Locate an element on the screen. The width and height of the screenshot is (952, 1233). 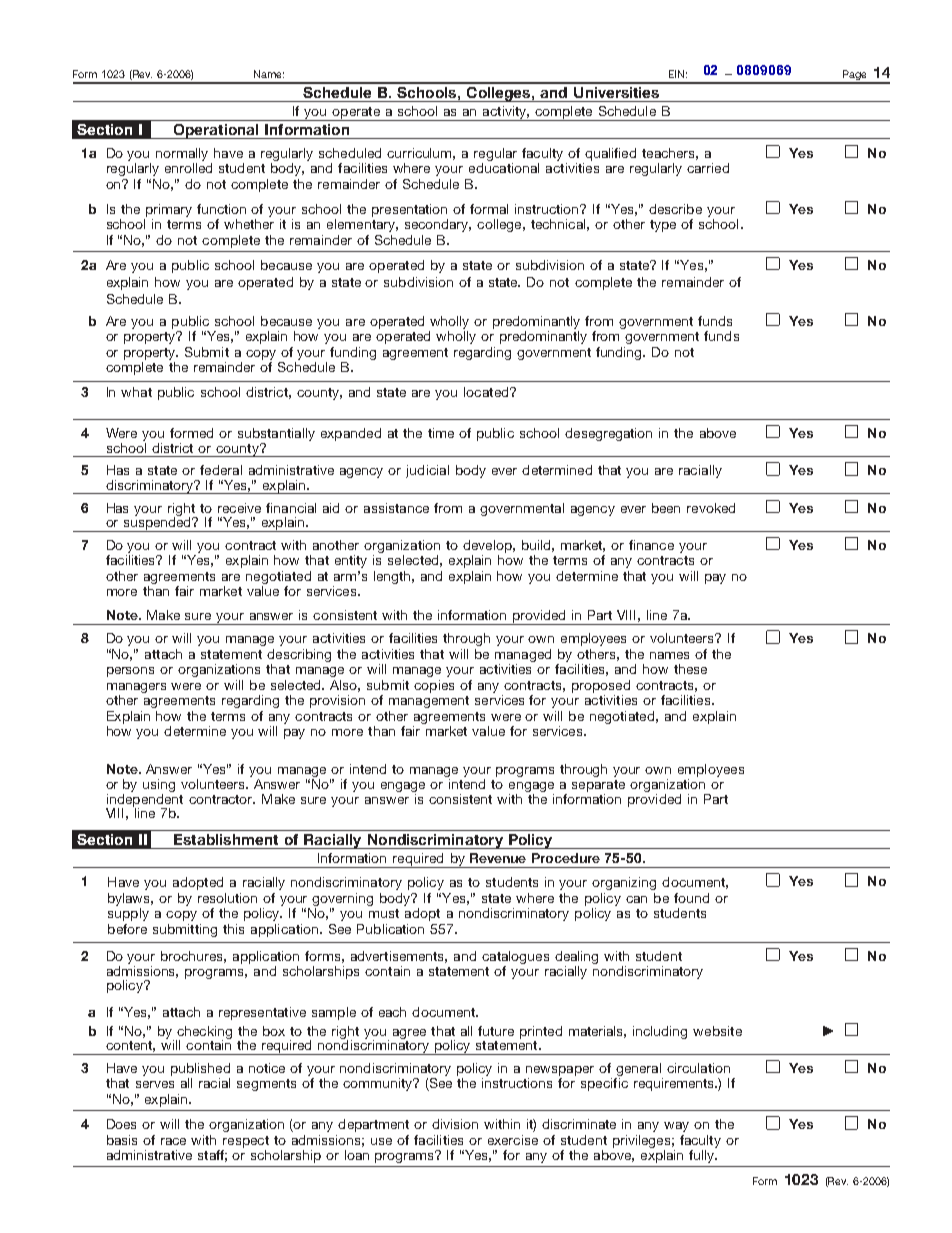
Operational is located at coordinates (216, 131).
